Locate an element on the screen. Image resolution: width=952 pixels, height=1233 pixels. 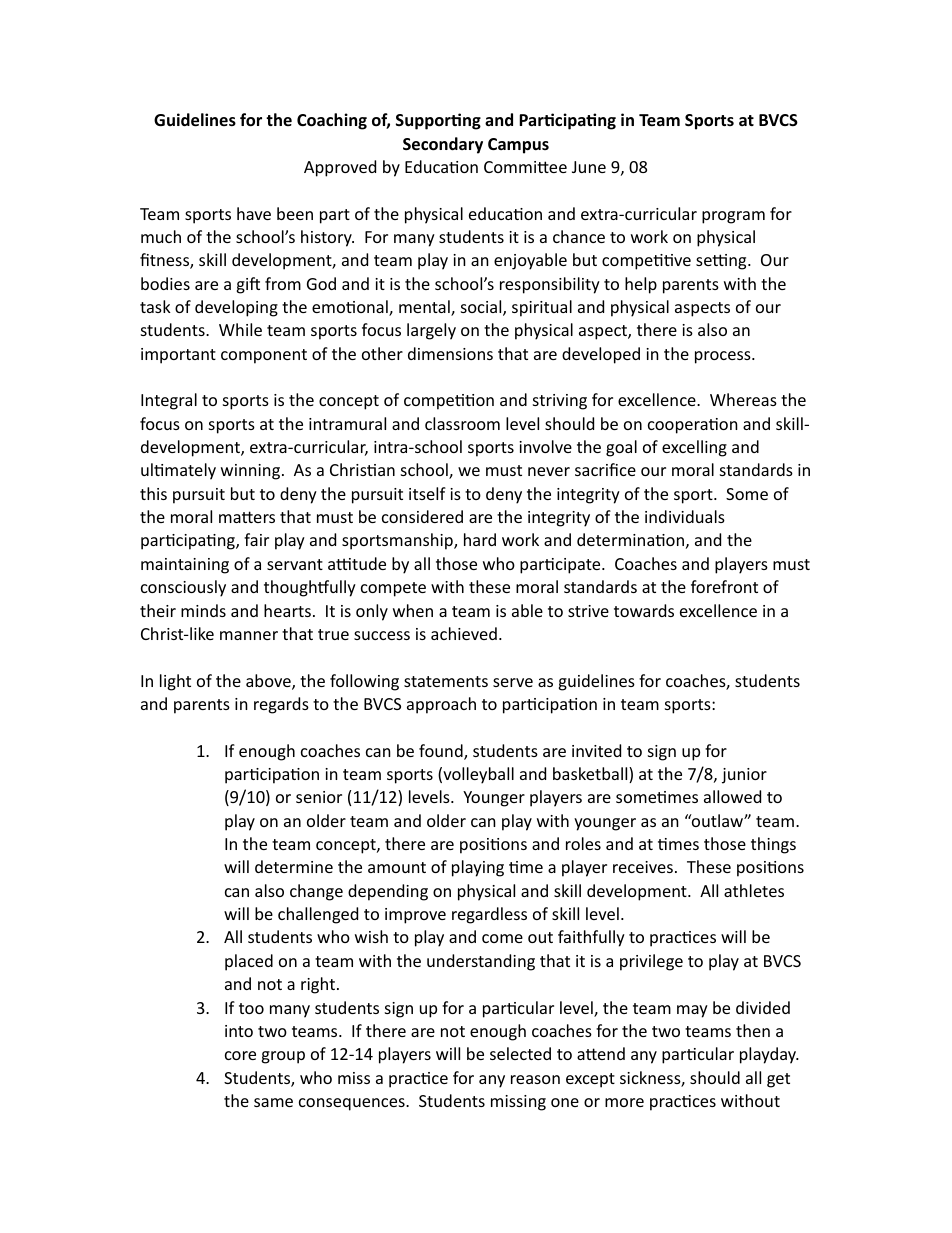
minds is located at coordinates (203, 610).
